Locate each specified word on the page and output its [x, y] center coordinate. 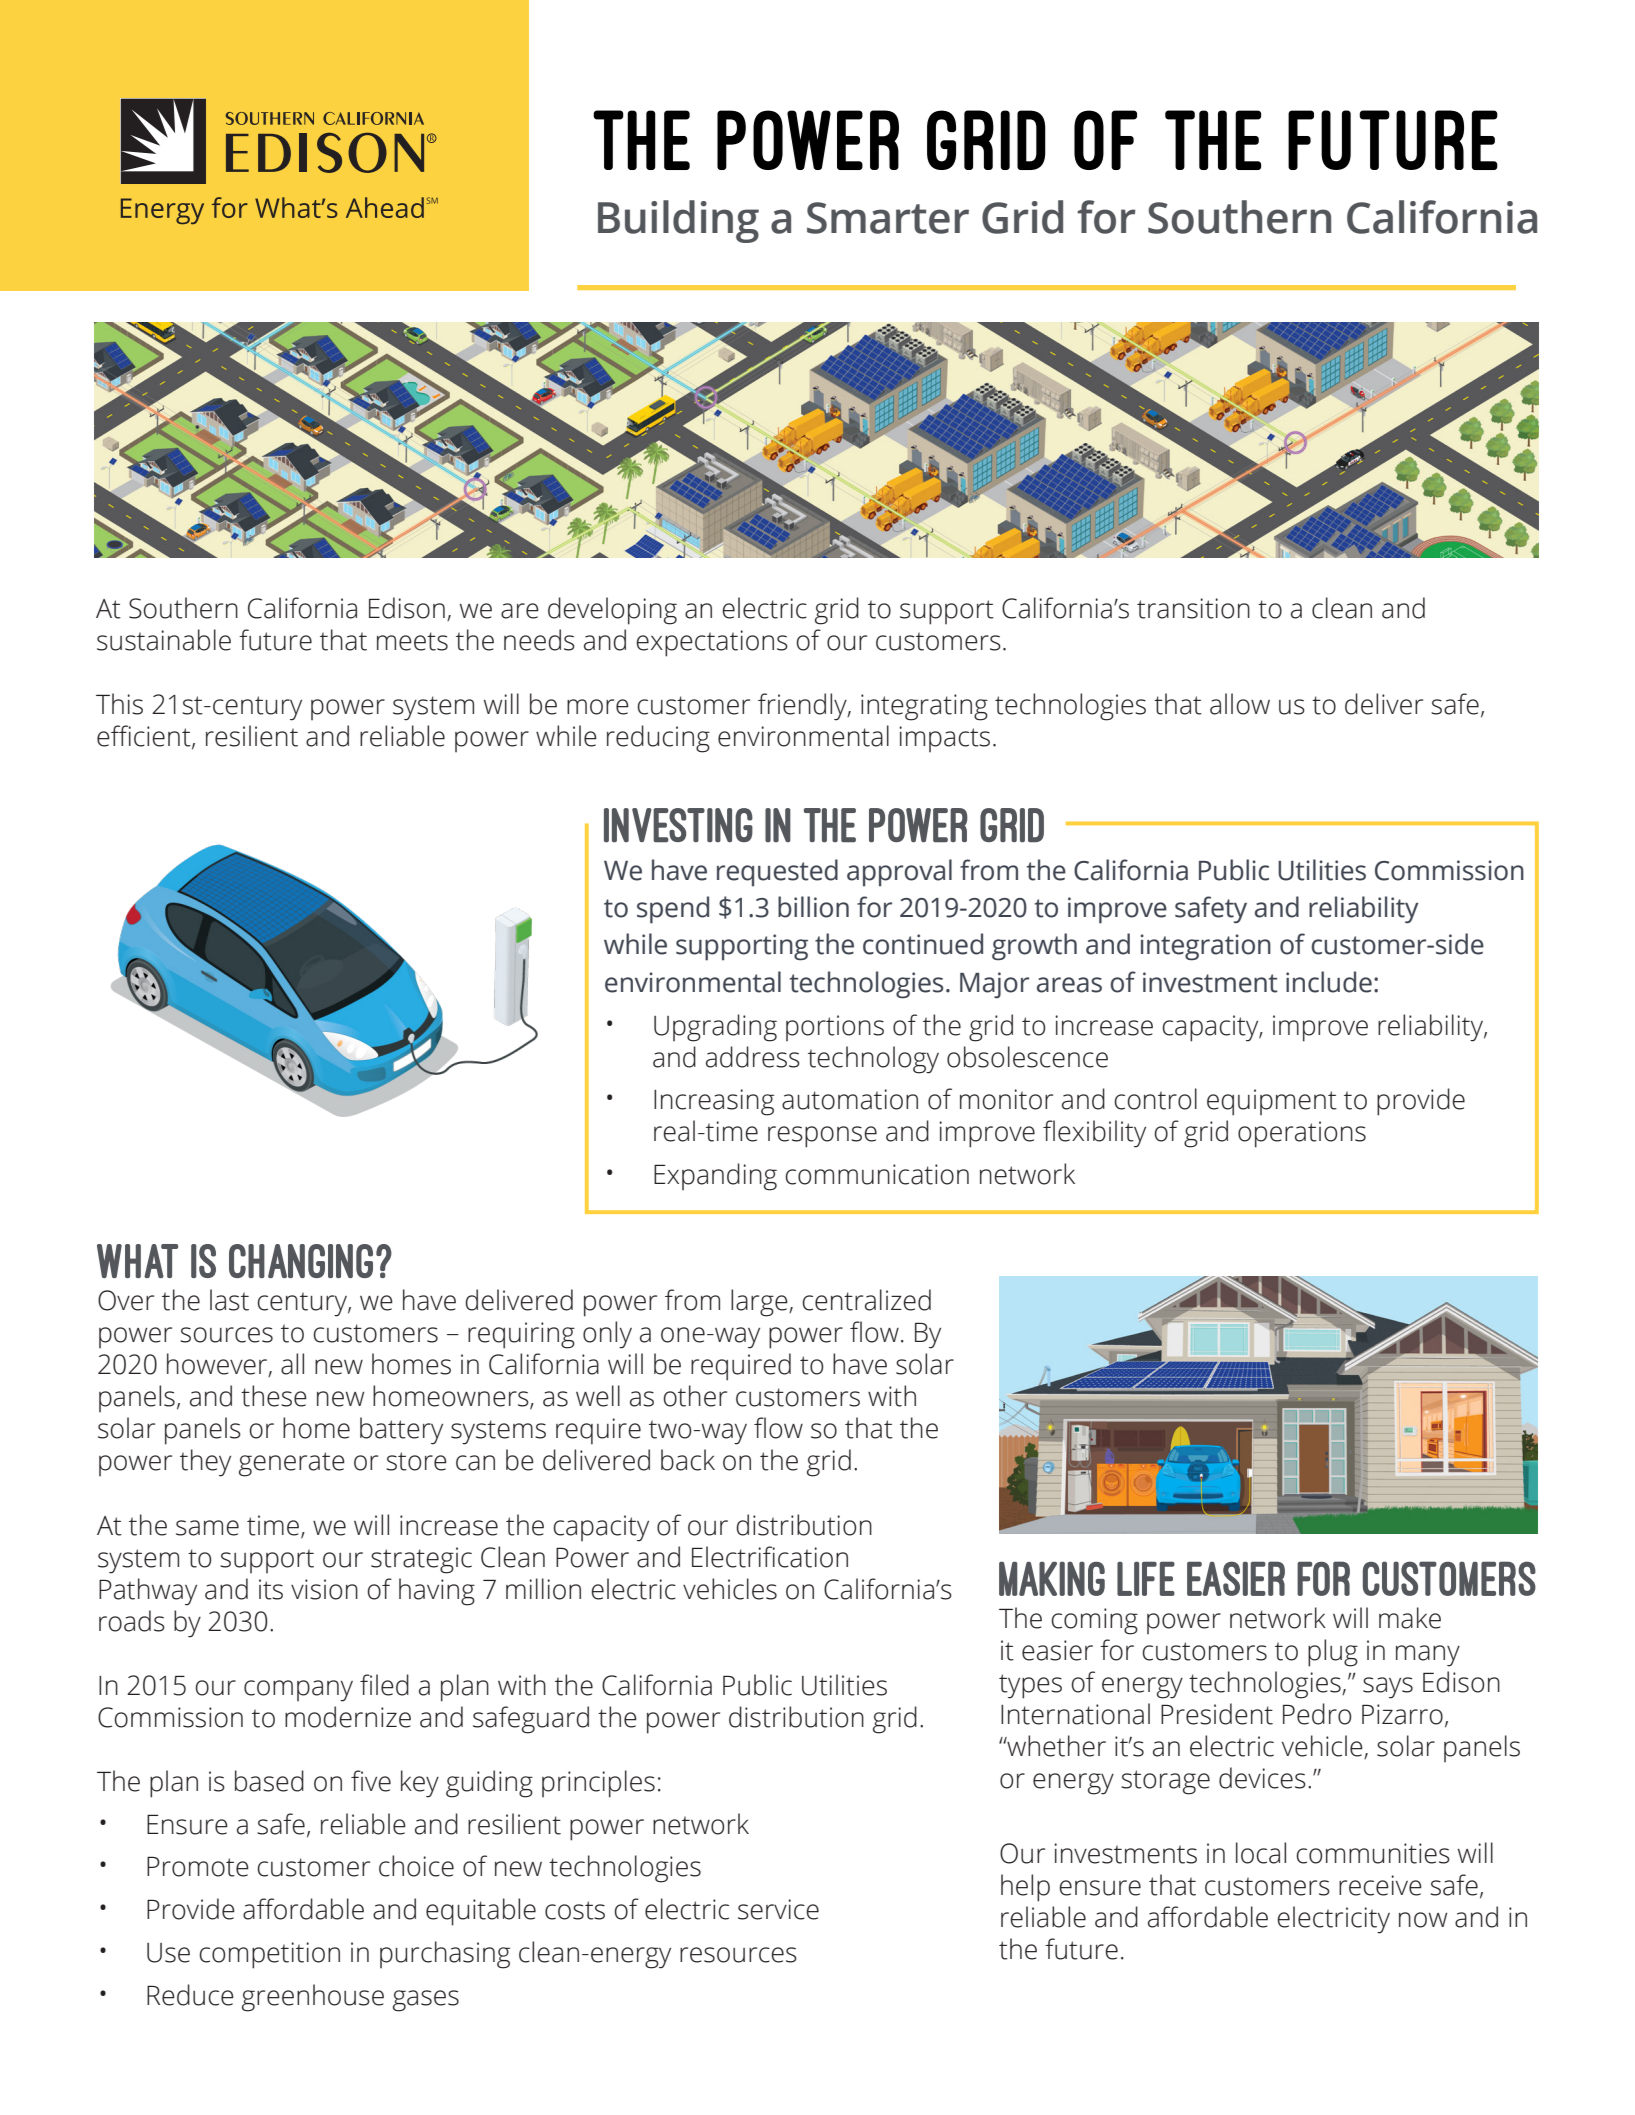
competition [269, 1955]
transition [1193, 608]
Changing [301, 1261]
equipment [1272, 1102]
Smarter [888, 218]
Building [678, 221]
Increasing [714, 1102]
